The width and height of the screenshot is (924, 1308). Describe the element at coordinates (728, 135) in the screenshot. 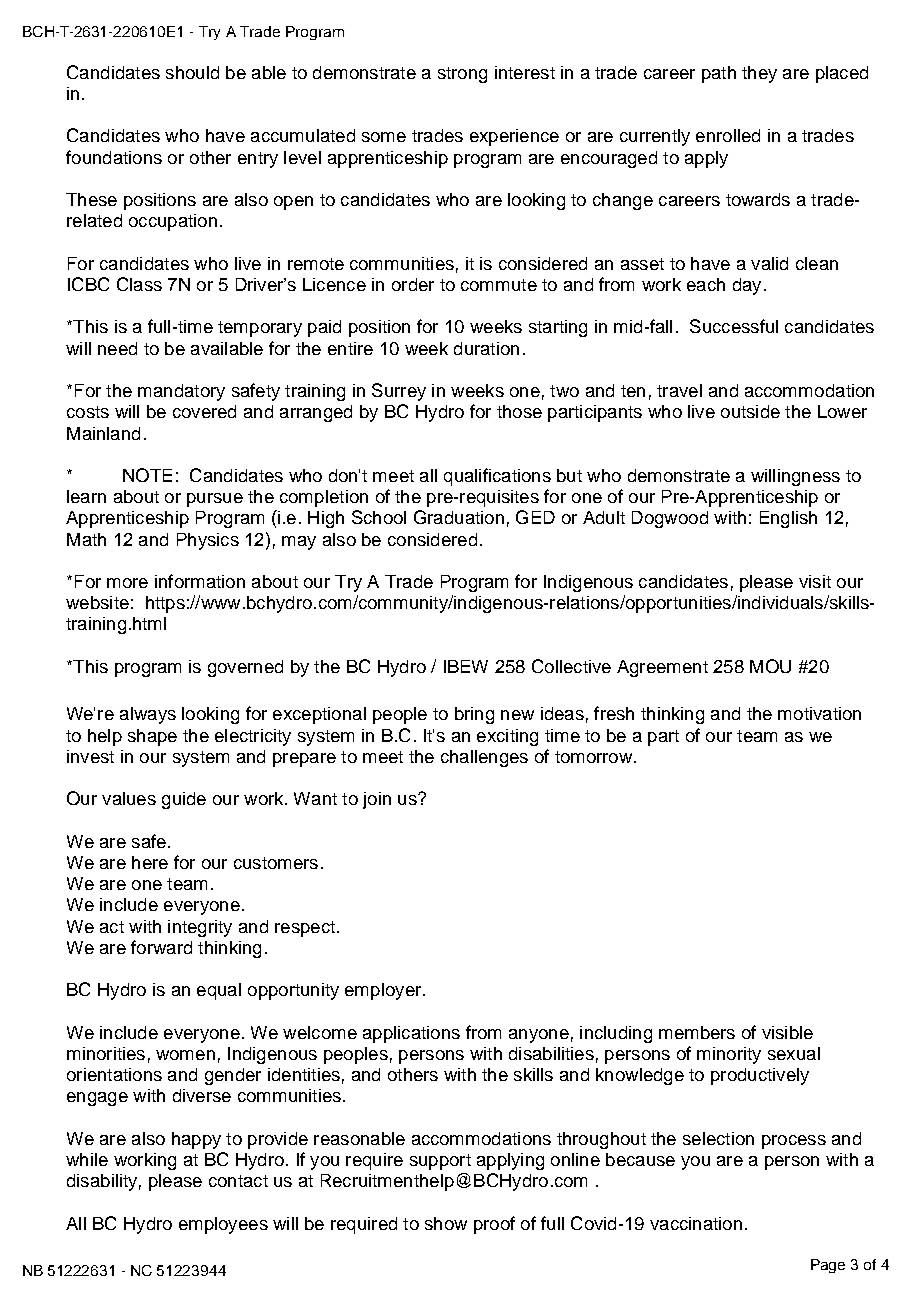

I see `enrolled` at that location.
